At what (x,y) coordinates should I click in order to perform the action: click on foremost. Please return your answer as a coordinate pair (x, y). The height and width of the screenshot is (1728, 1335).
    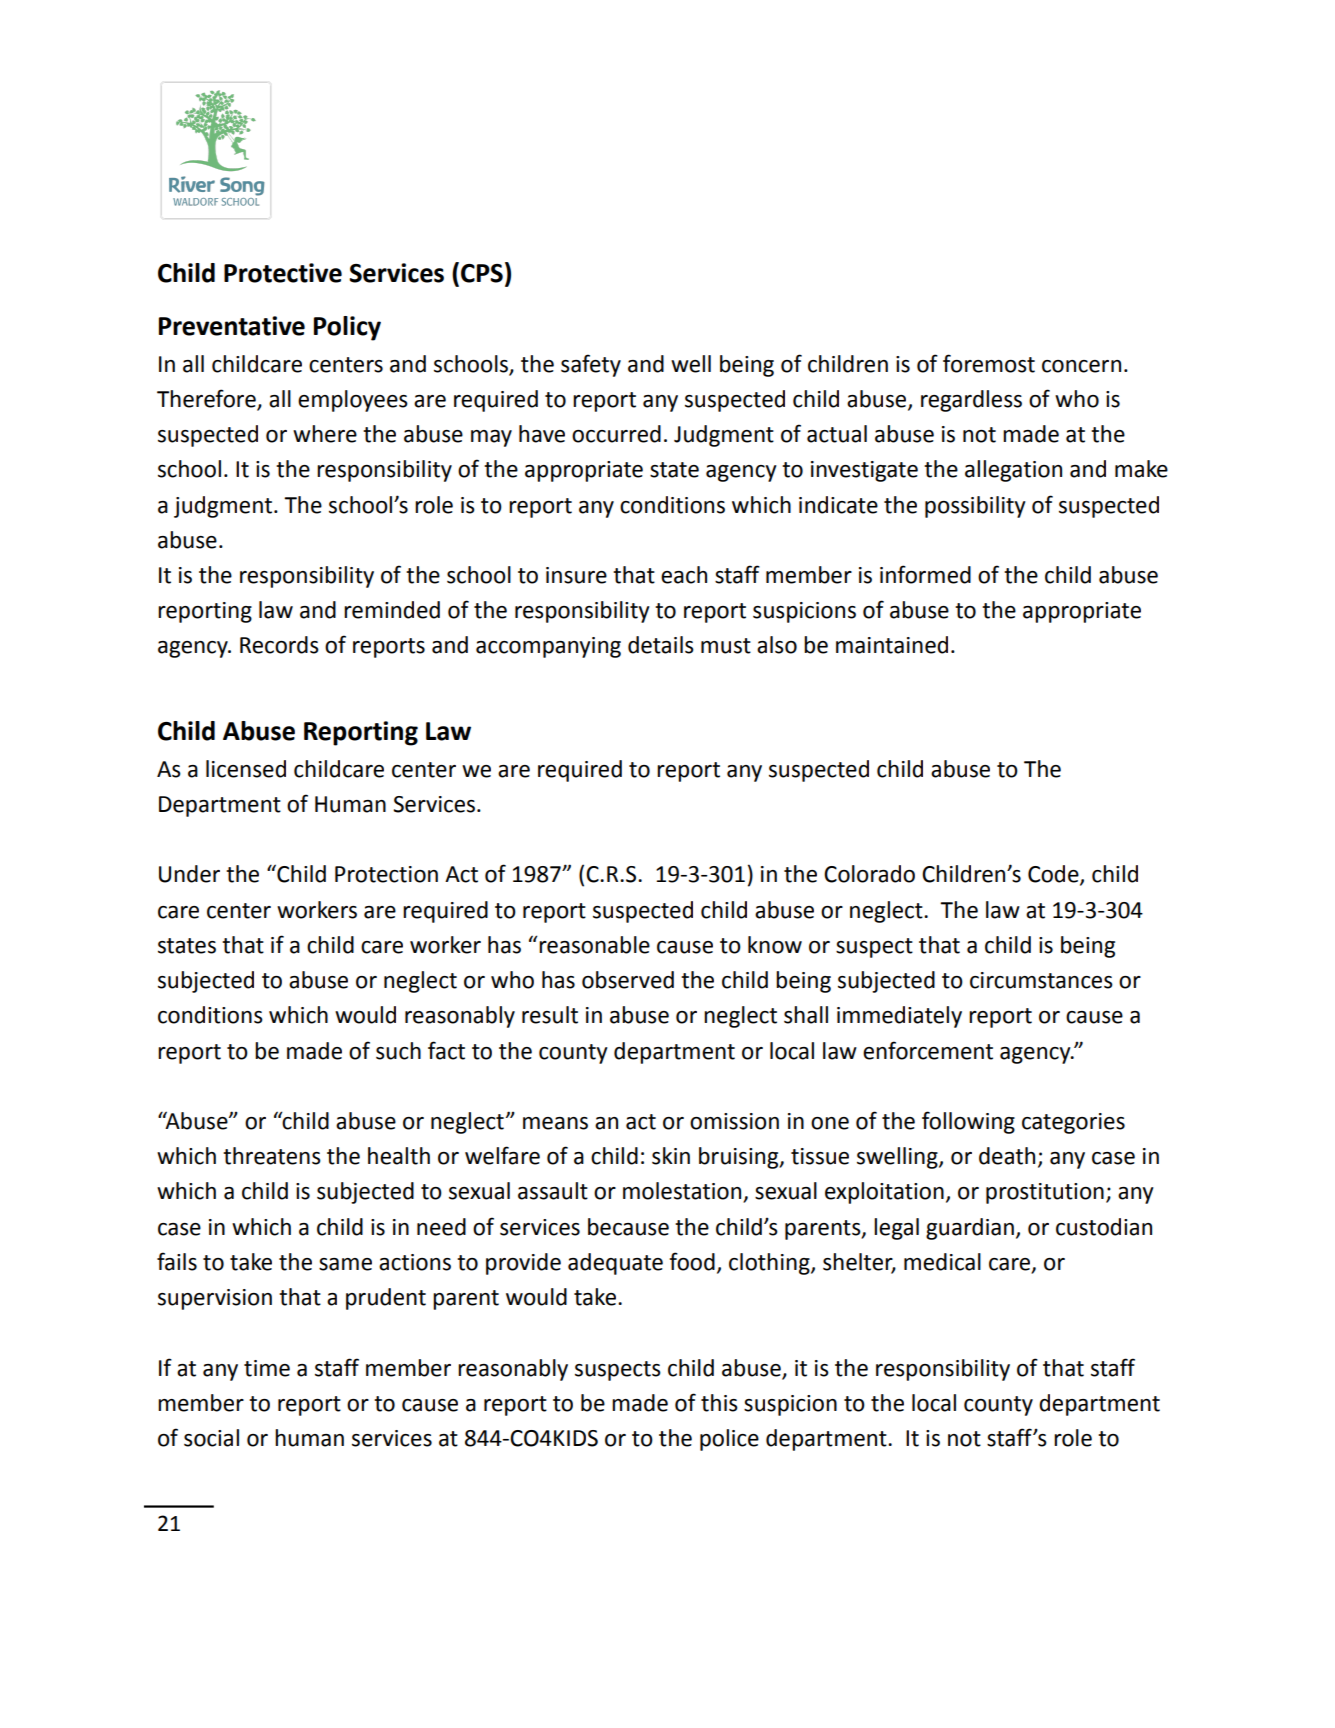
    Looking at the image, I should click on (989, 363).
